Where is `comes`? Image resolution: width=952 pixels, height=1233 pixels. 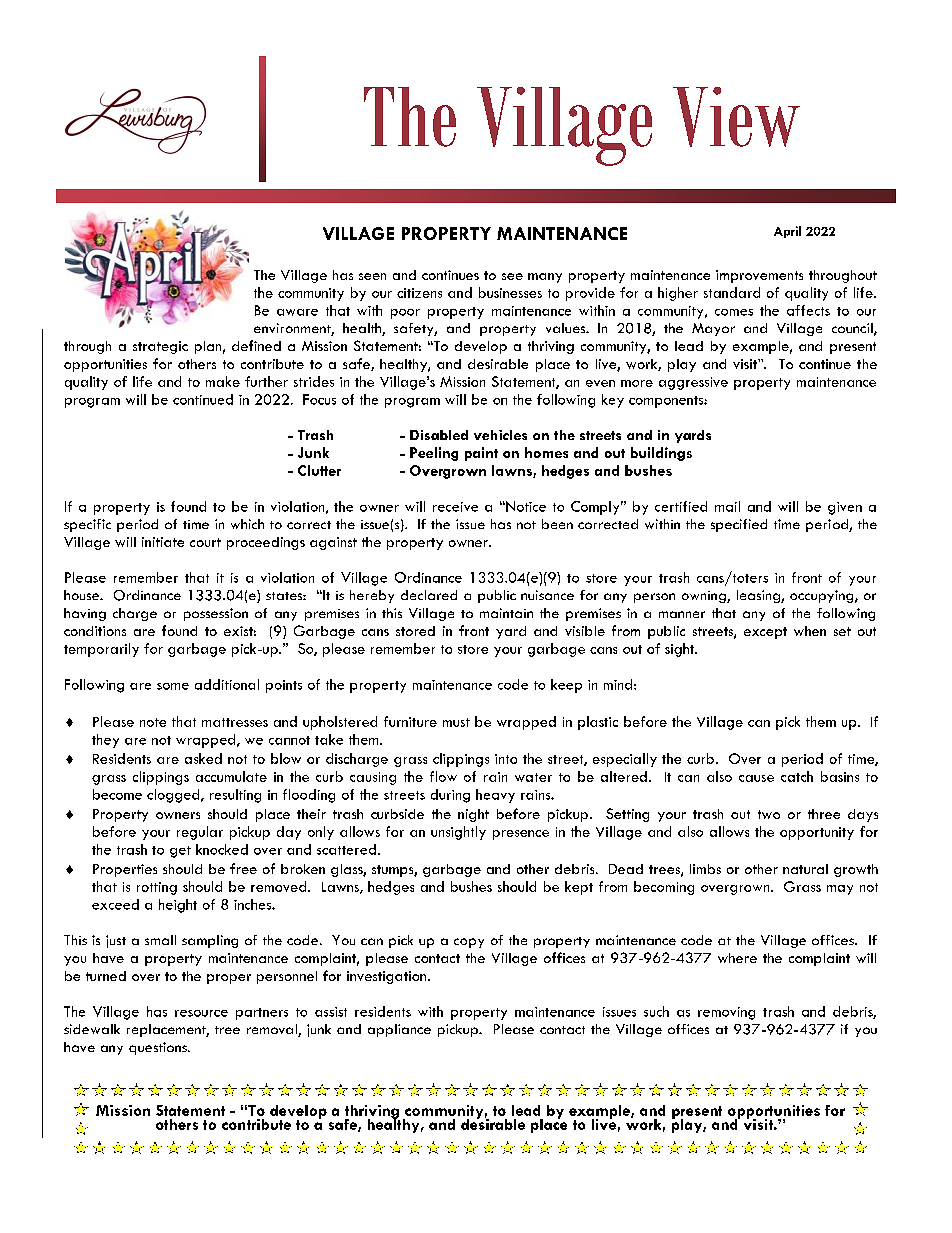 comes is located at coordinates (734, 312).
